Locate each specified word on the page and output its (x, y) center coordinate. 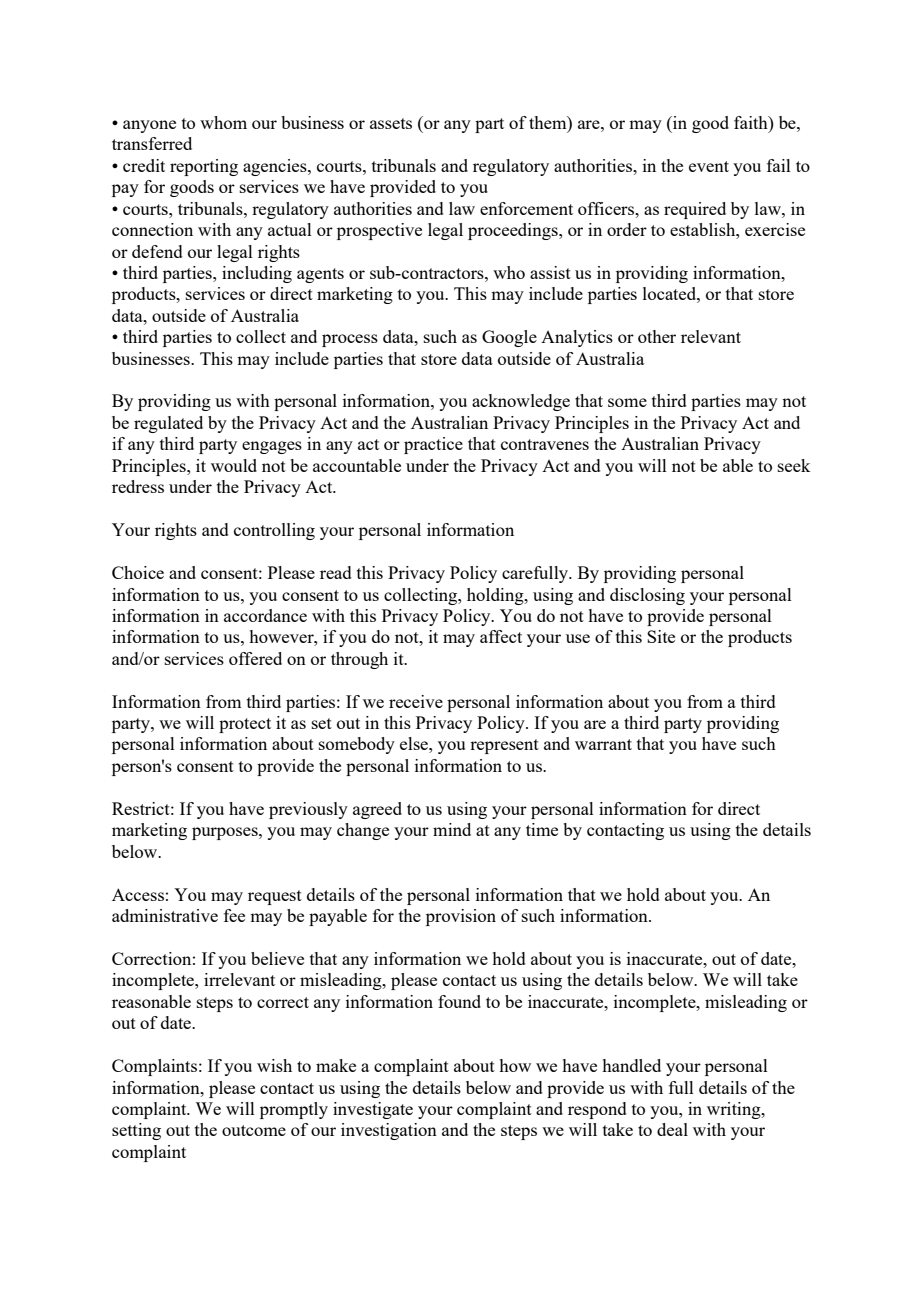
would (234, 465)
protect (245, 725)
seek (794, 465)
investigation (389, 1131)
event (709, 166)
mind (452, 829)
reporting (204, 167)
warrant (603, 744)
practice (433, 445)
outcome (254, 1130)
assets (391, 123)
